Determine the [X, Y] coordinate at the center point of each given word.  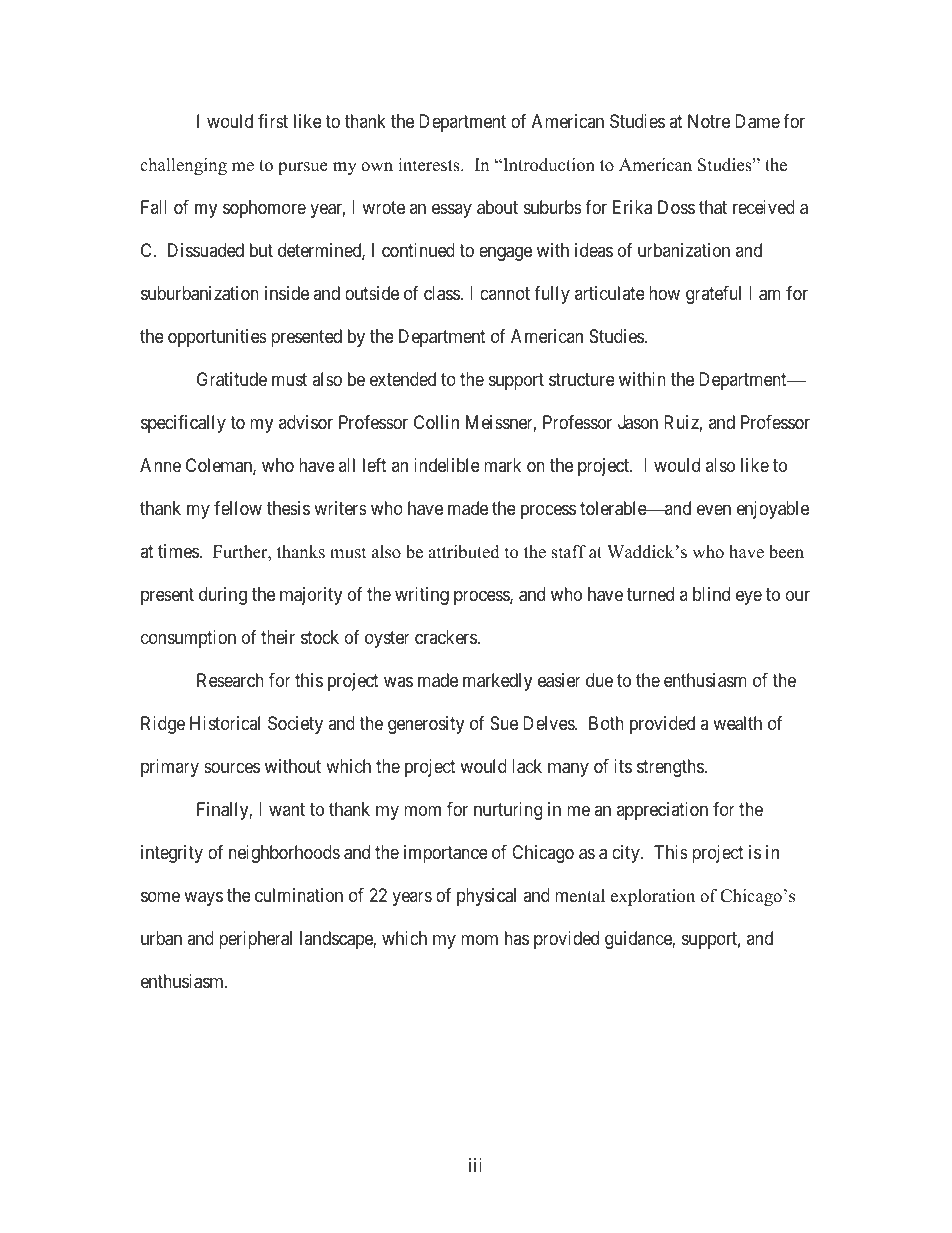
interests [430, 165]
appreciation [662, 811]
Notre [709, 121]
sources [232, 767]
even [714, 510]
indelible [447, 465]
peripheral [255, 940]
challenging [183, 166]
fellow [238, 508]
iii [475, 1165]
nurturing [508, 811]
